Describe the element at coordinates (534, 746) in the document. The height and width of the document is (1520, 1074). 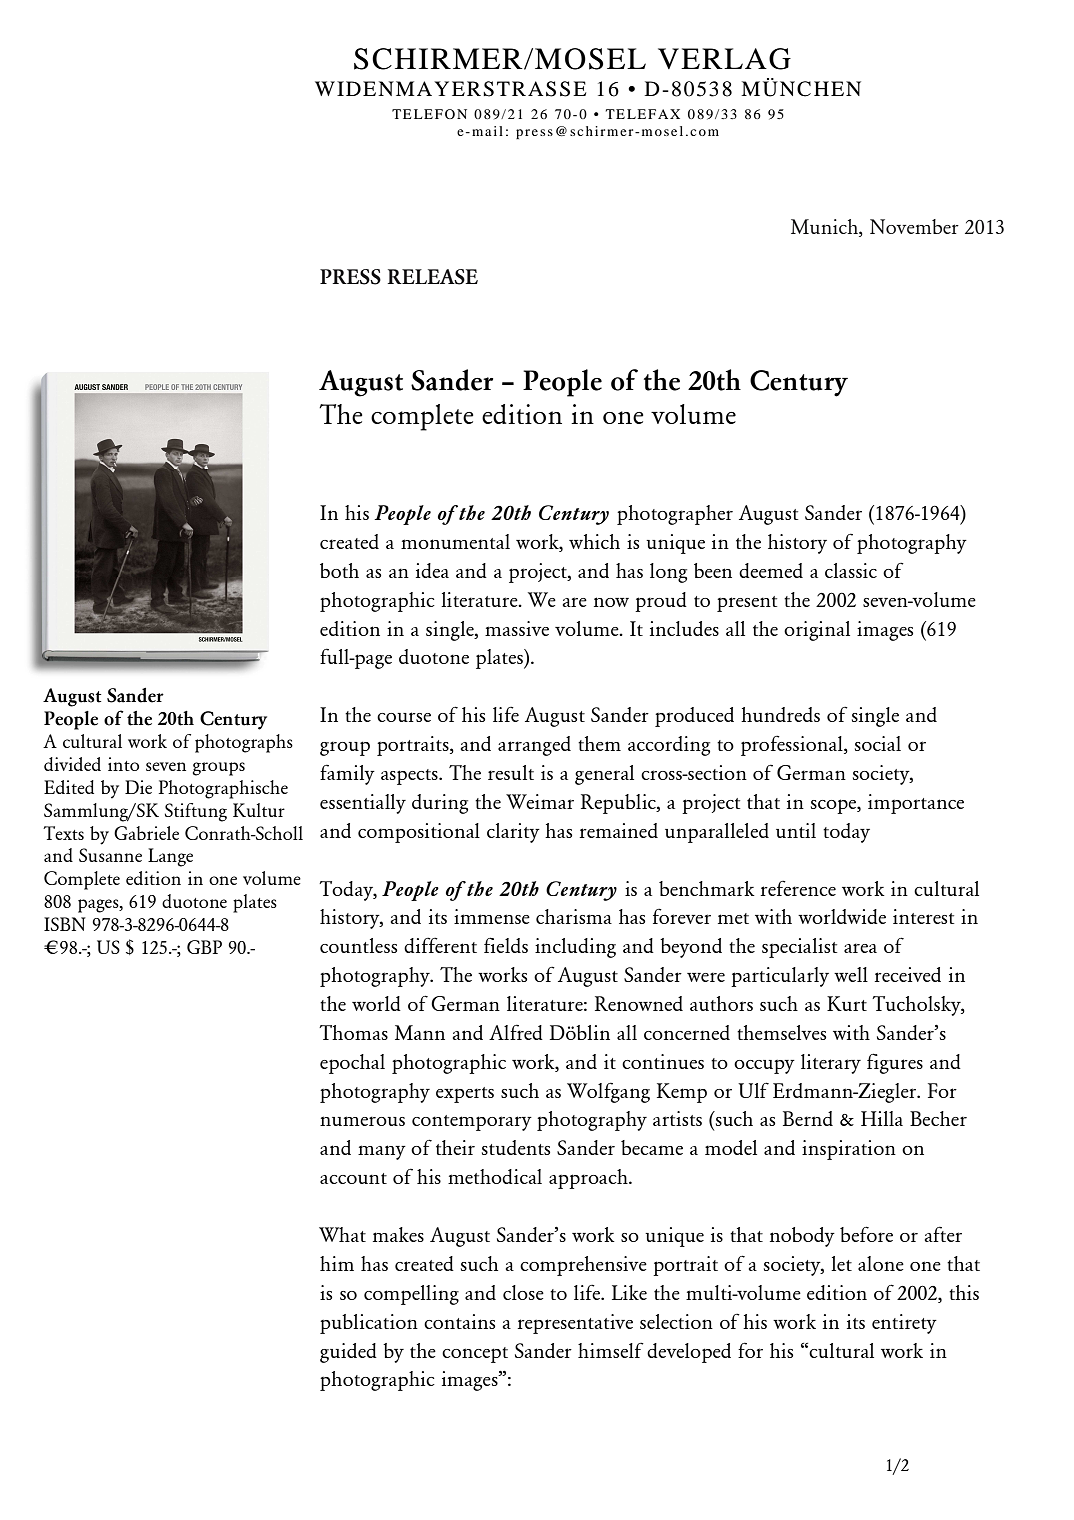
I see `arranged` at that location.
